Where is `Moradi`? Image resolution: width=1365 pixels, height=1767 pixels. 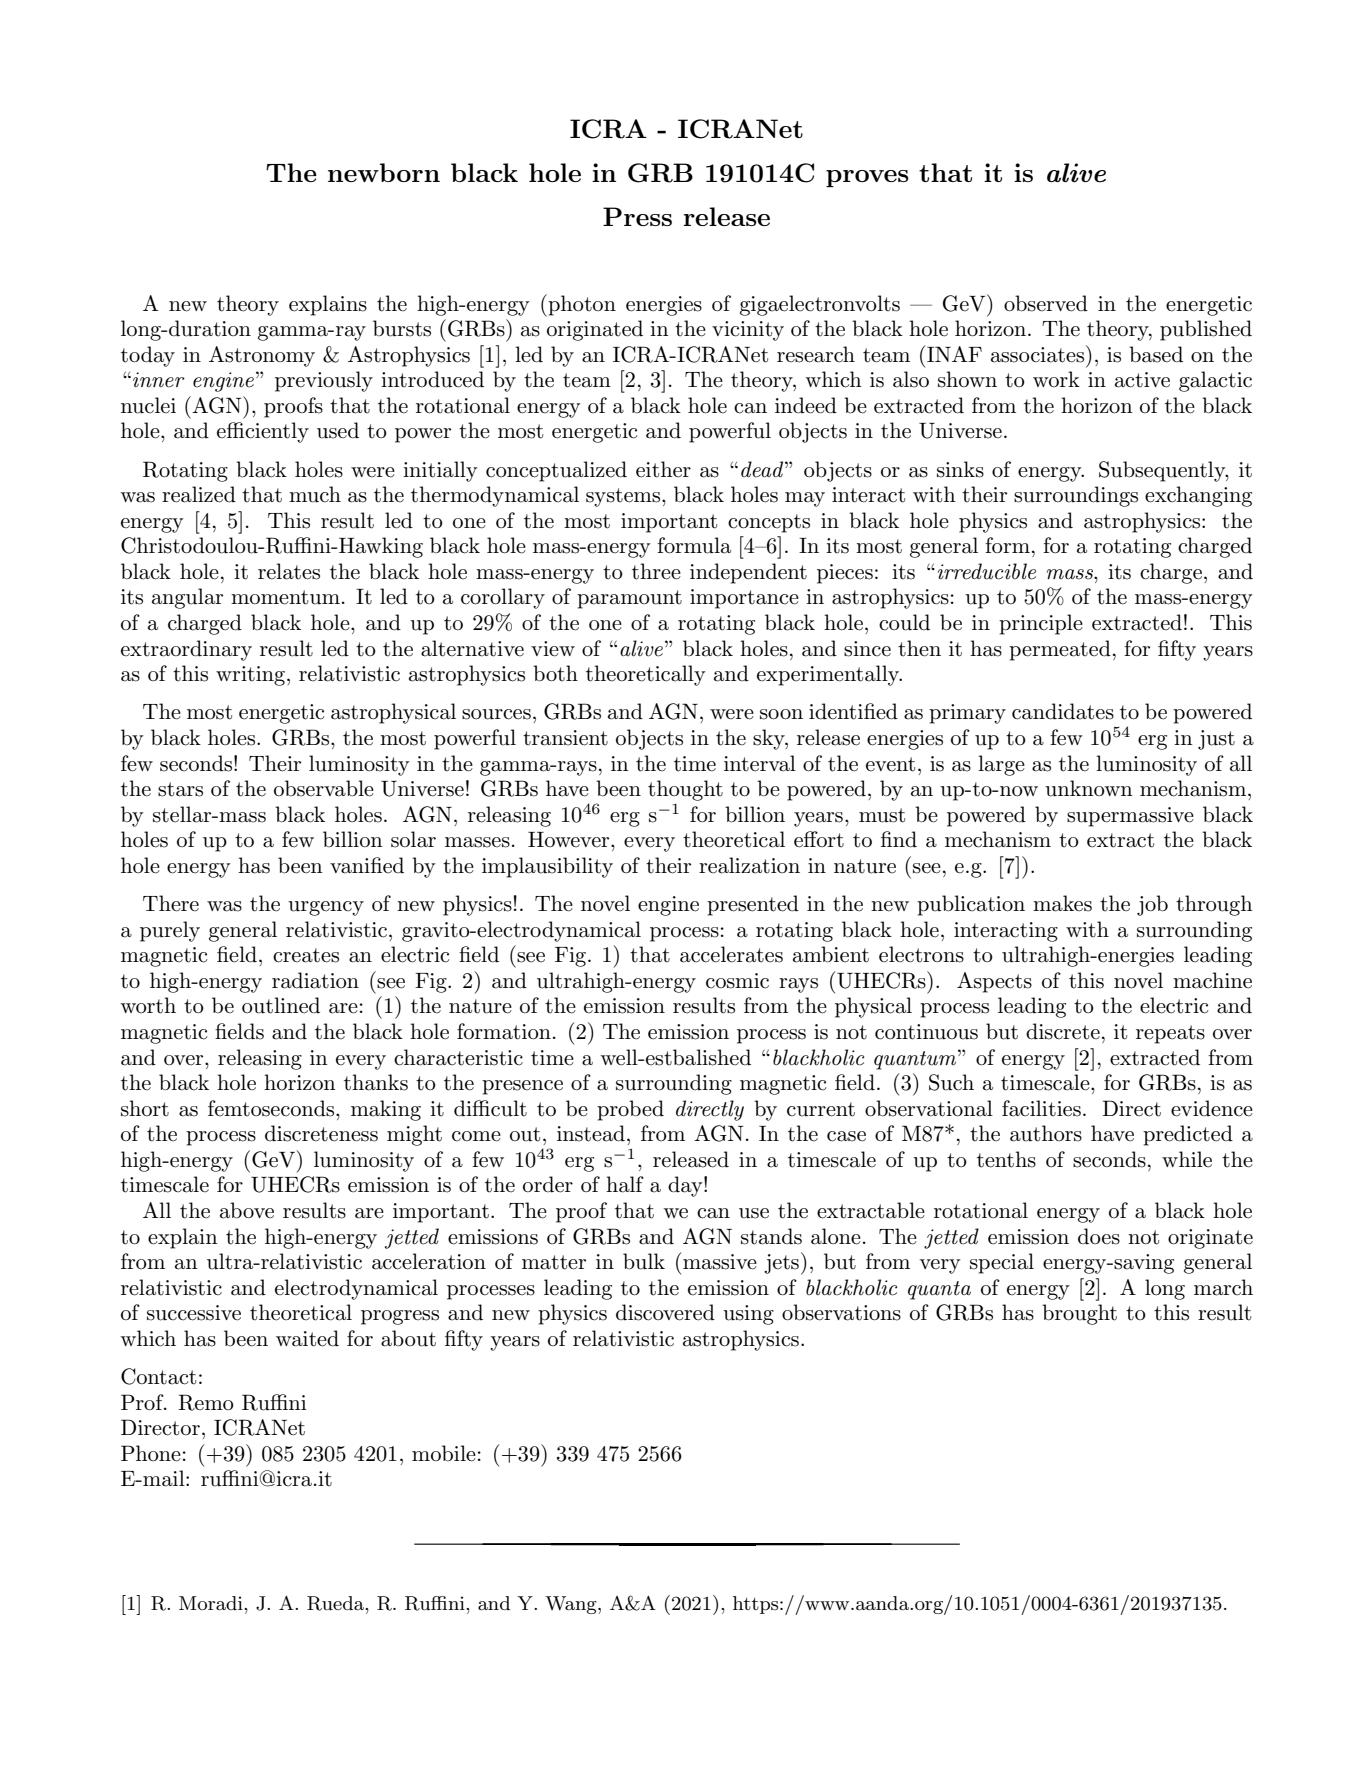
Moradi is located at coordinates (212, 1603).
